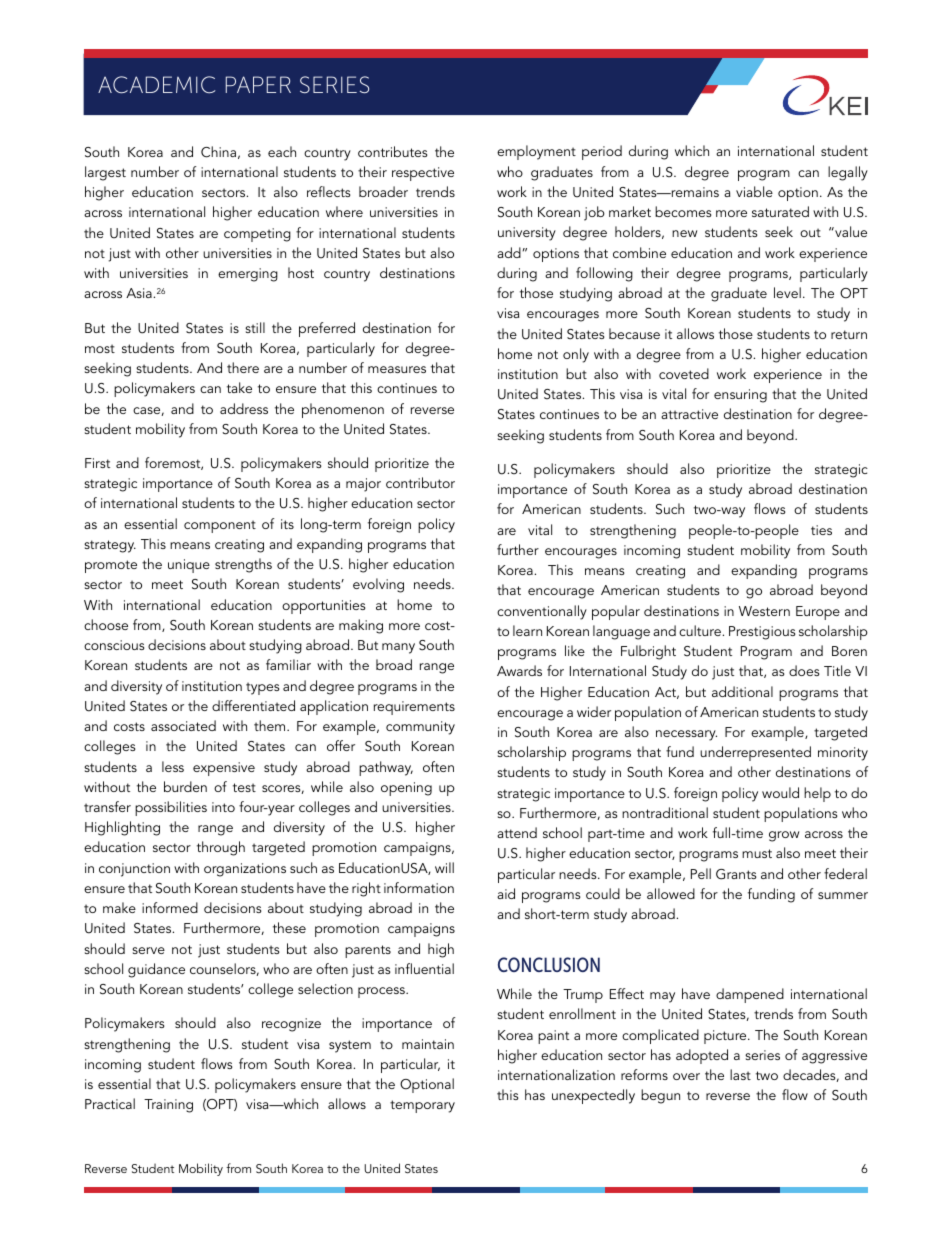 The image size is (952, 1233). Describe the element at coordinates (156, 85) in the screenshot. I see `ACADEMIC` at that location.
